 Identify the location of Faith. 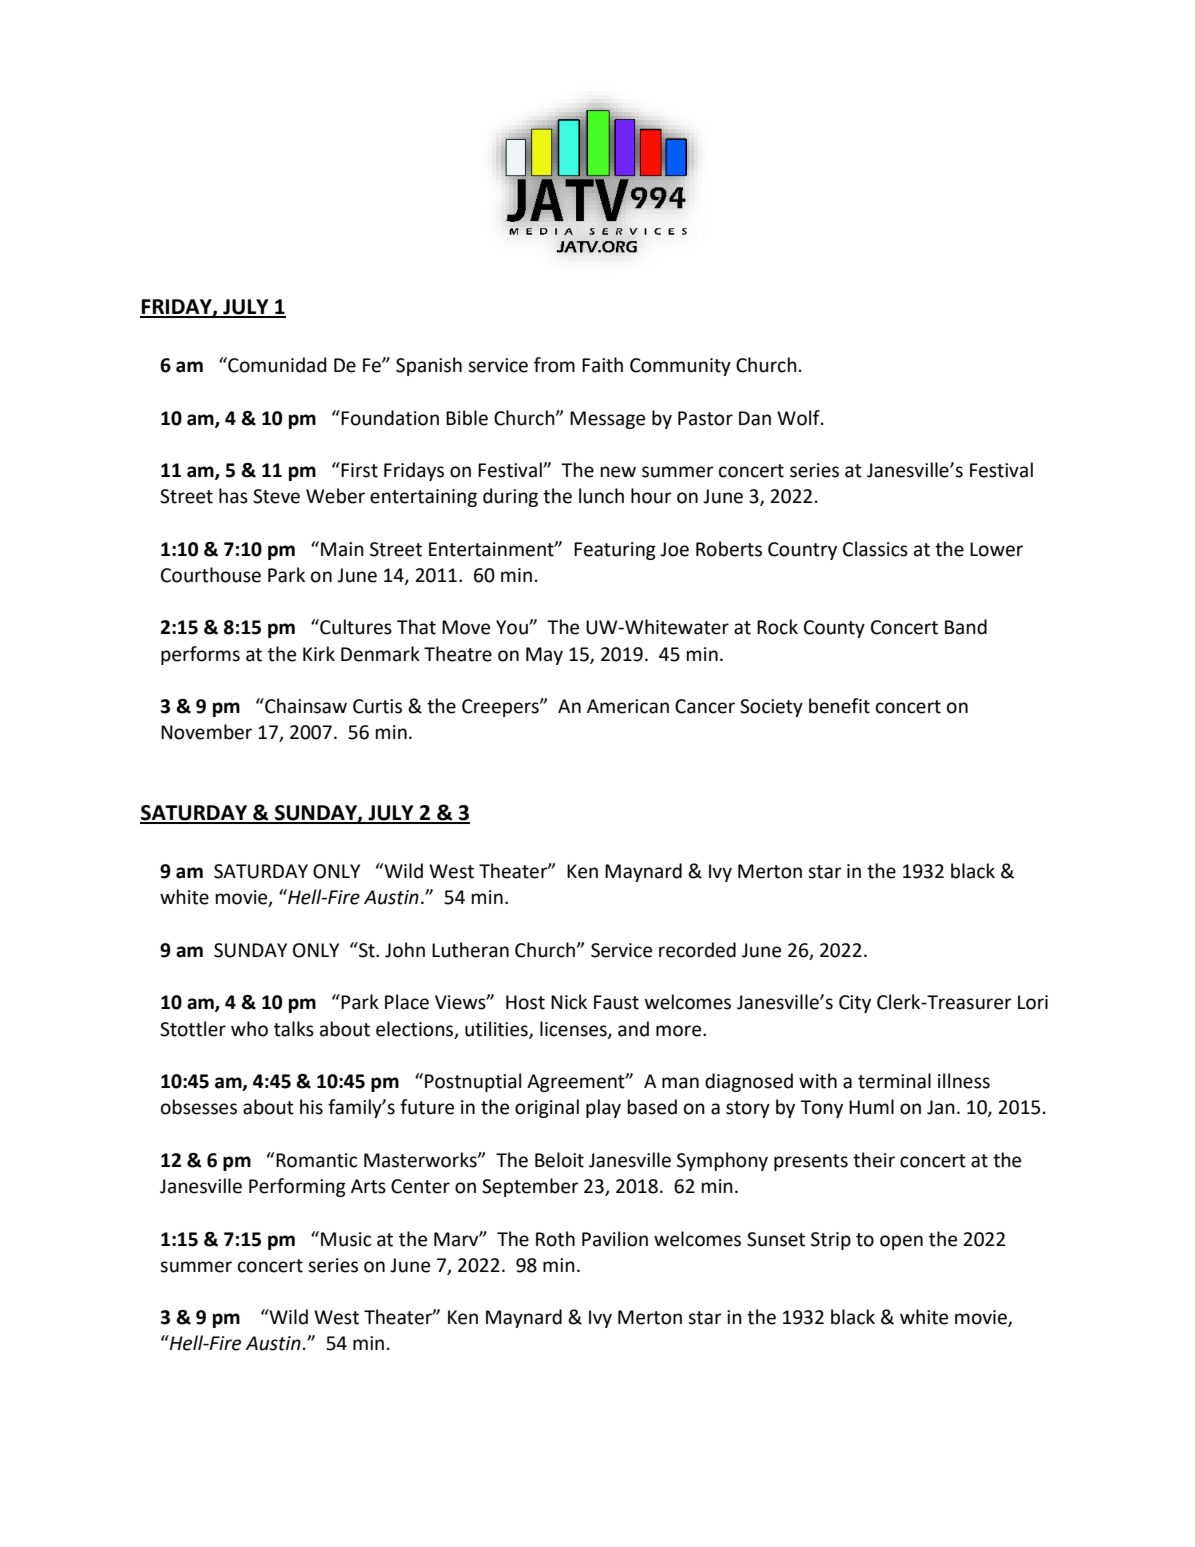
(602, 365).
